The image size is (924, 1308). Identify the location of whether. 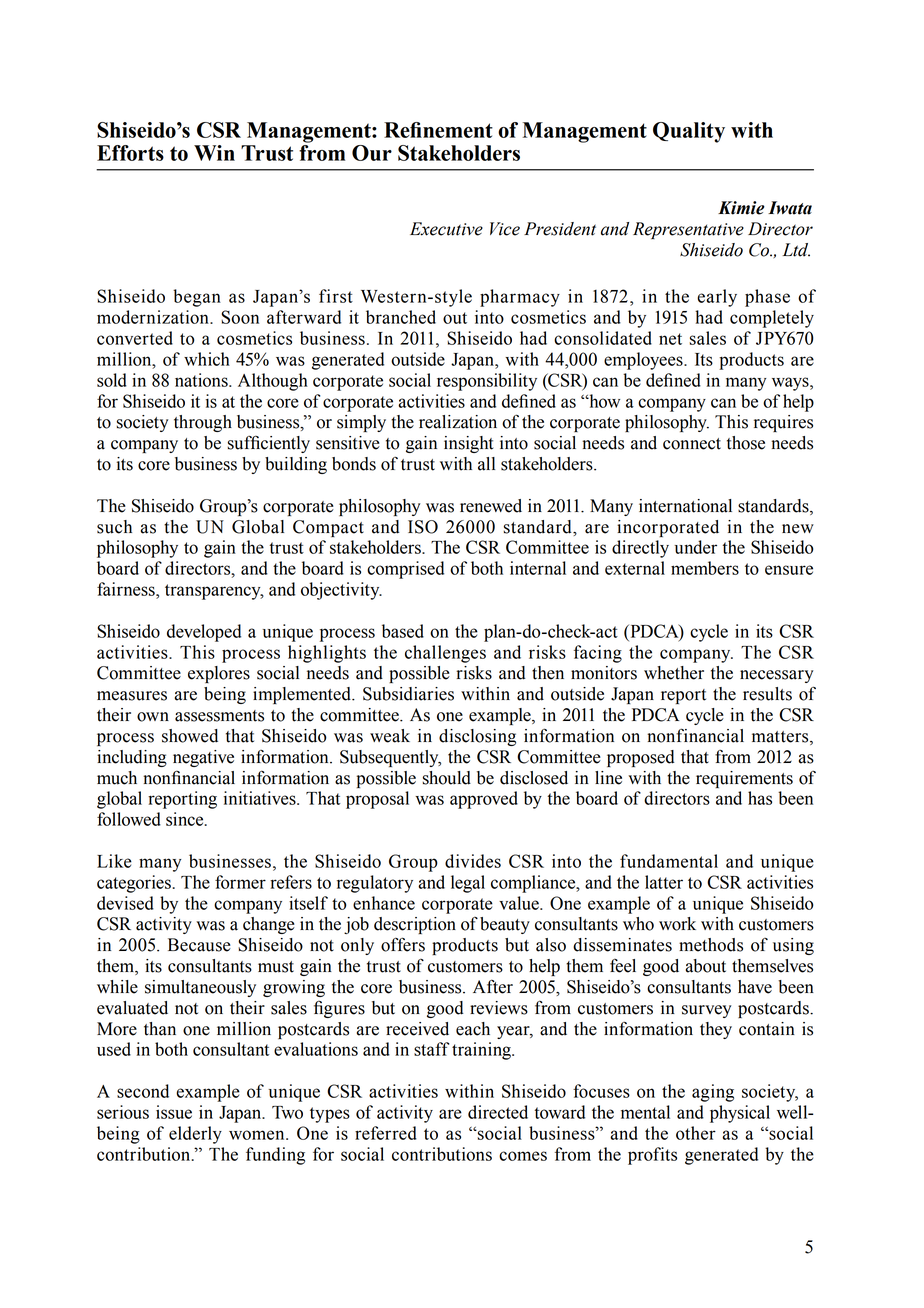
(674, 673).
